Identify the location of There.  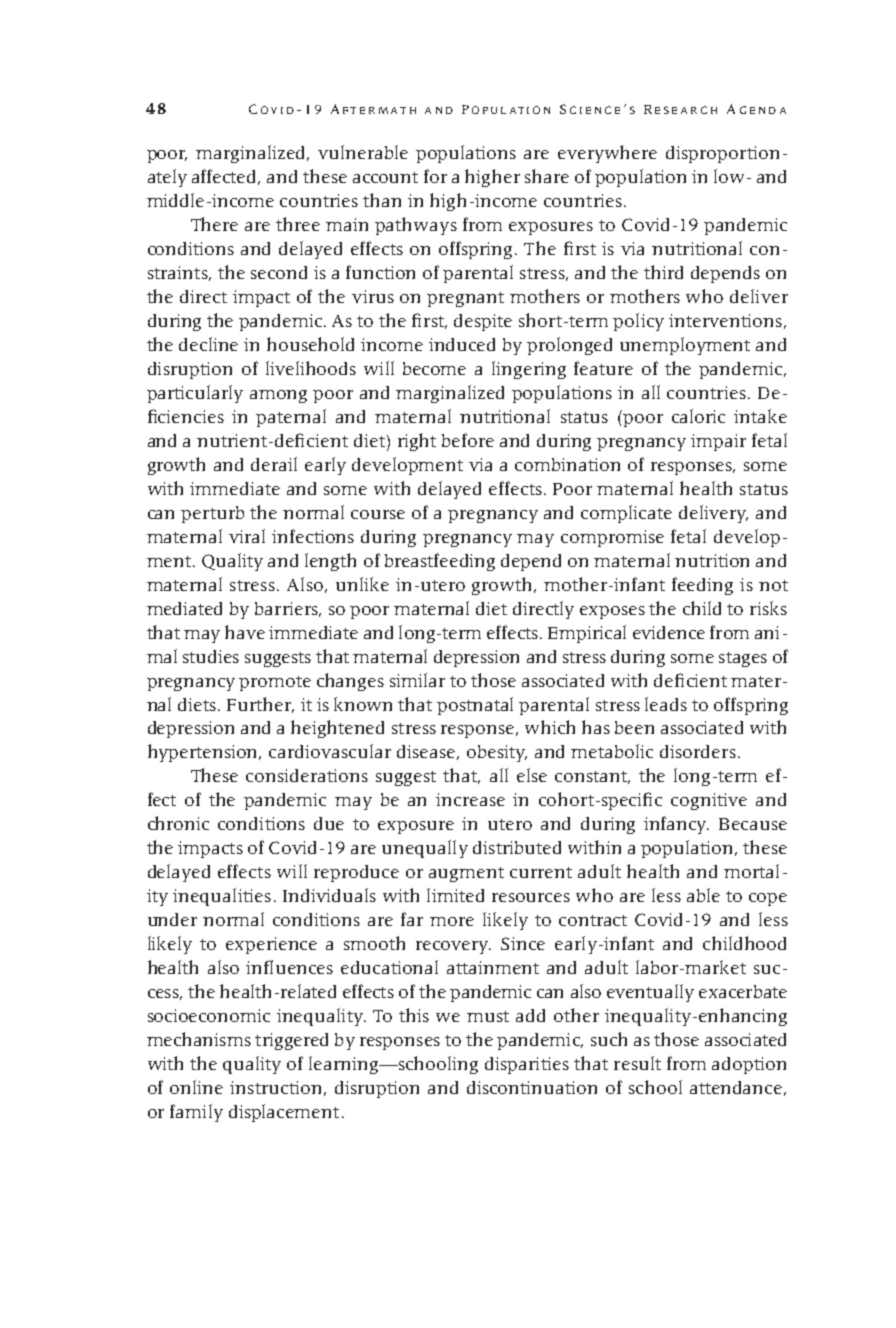
(214, 224).
